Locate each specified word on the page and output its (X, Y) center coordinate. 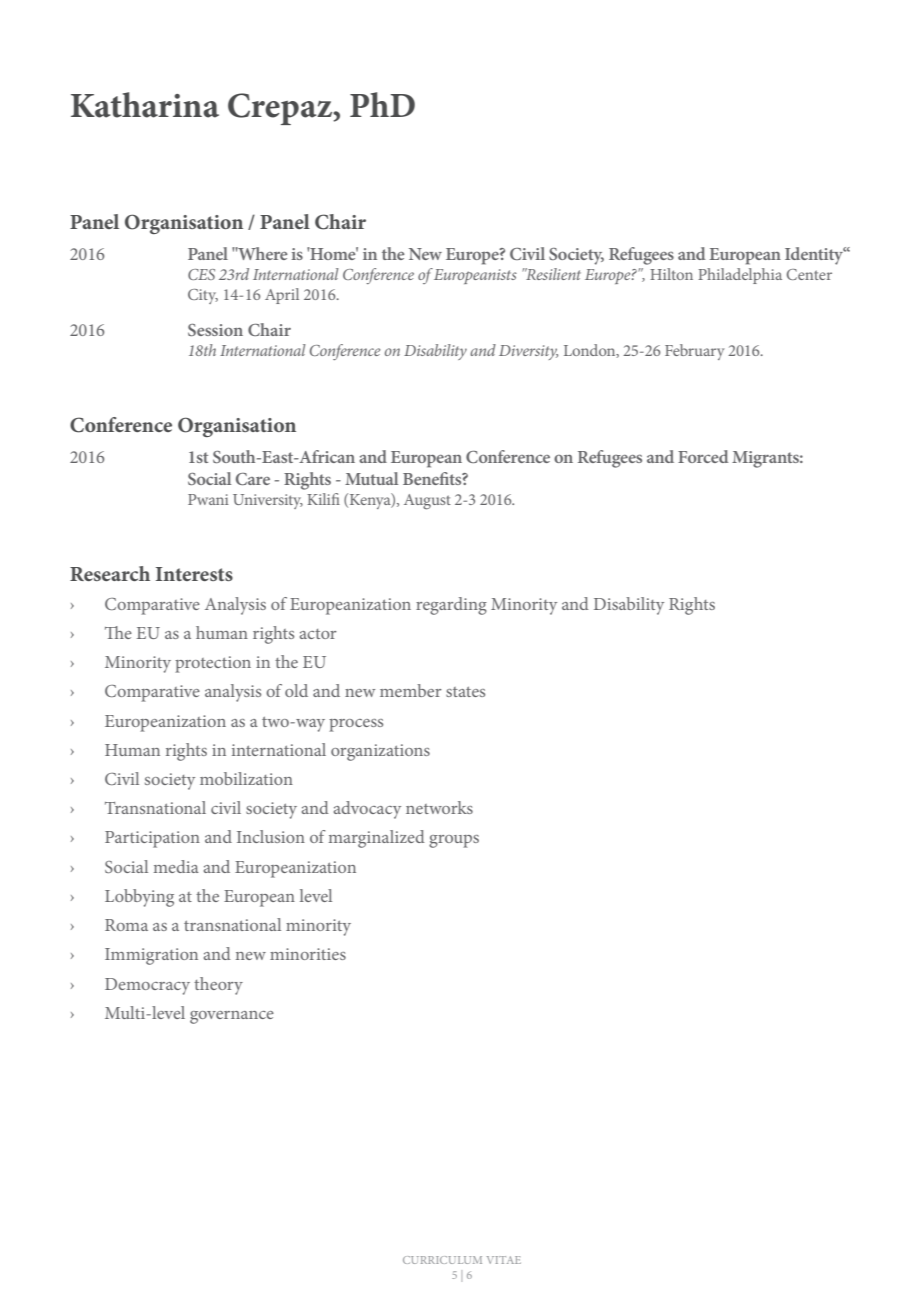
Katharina (145, 105)
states (465, 691)
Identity (815, 256)
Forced (703, 456)
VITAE (504, 1260)
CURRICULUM (442, 1260)
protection (213, 664)
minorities (308, 954)
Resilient (552, 274)
